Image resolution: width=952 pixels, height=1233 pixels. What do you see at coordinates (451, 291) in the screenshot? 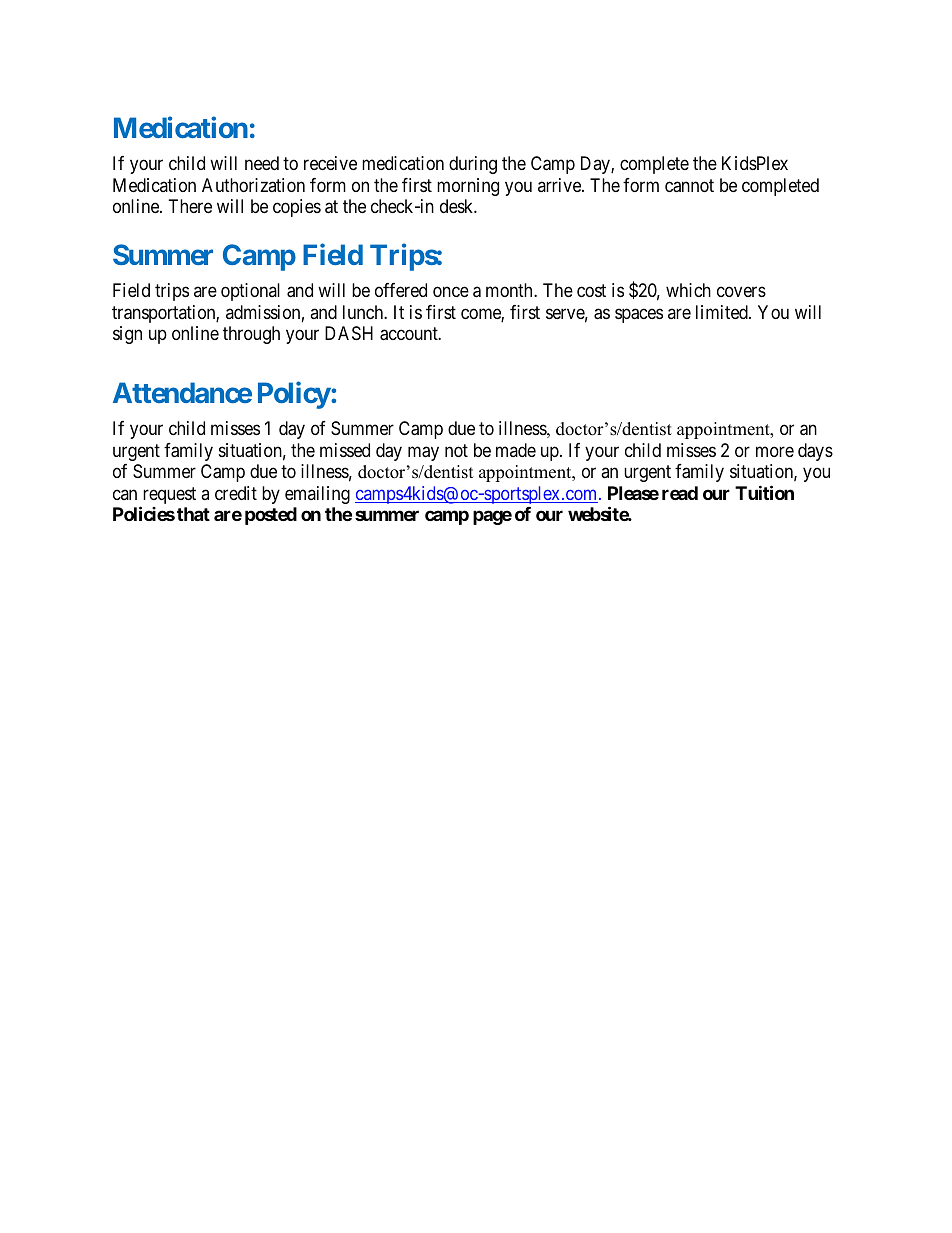
I see `once` at bounding box center [451, 291].
